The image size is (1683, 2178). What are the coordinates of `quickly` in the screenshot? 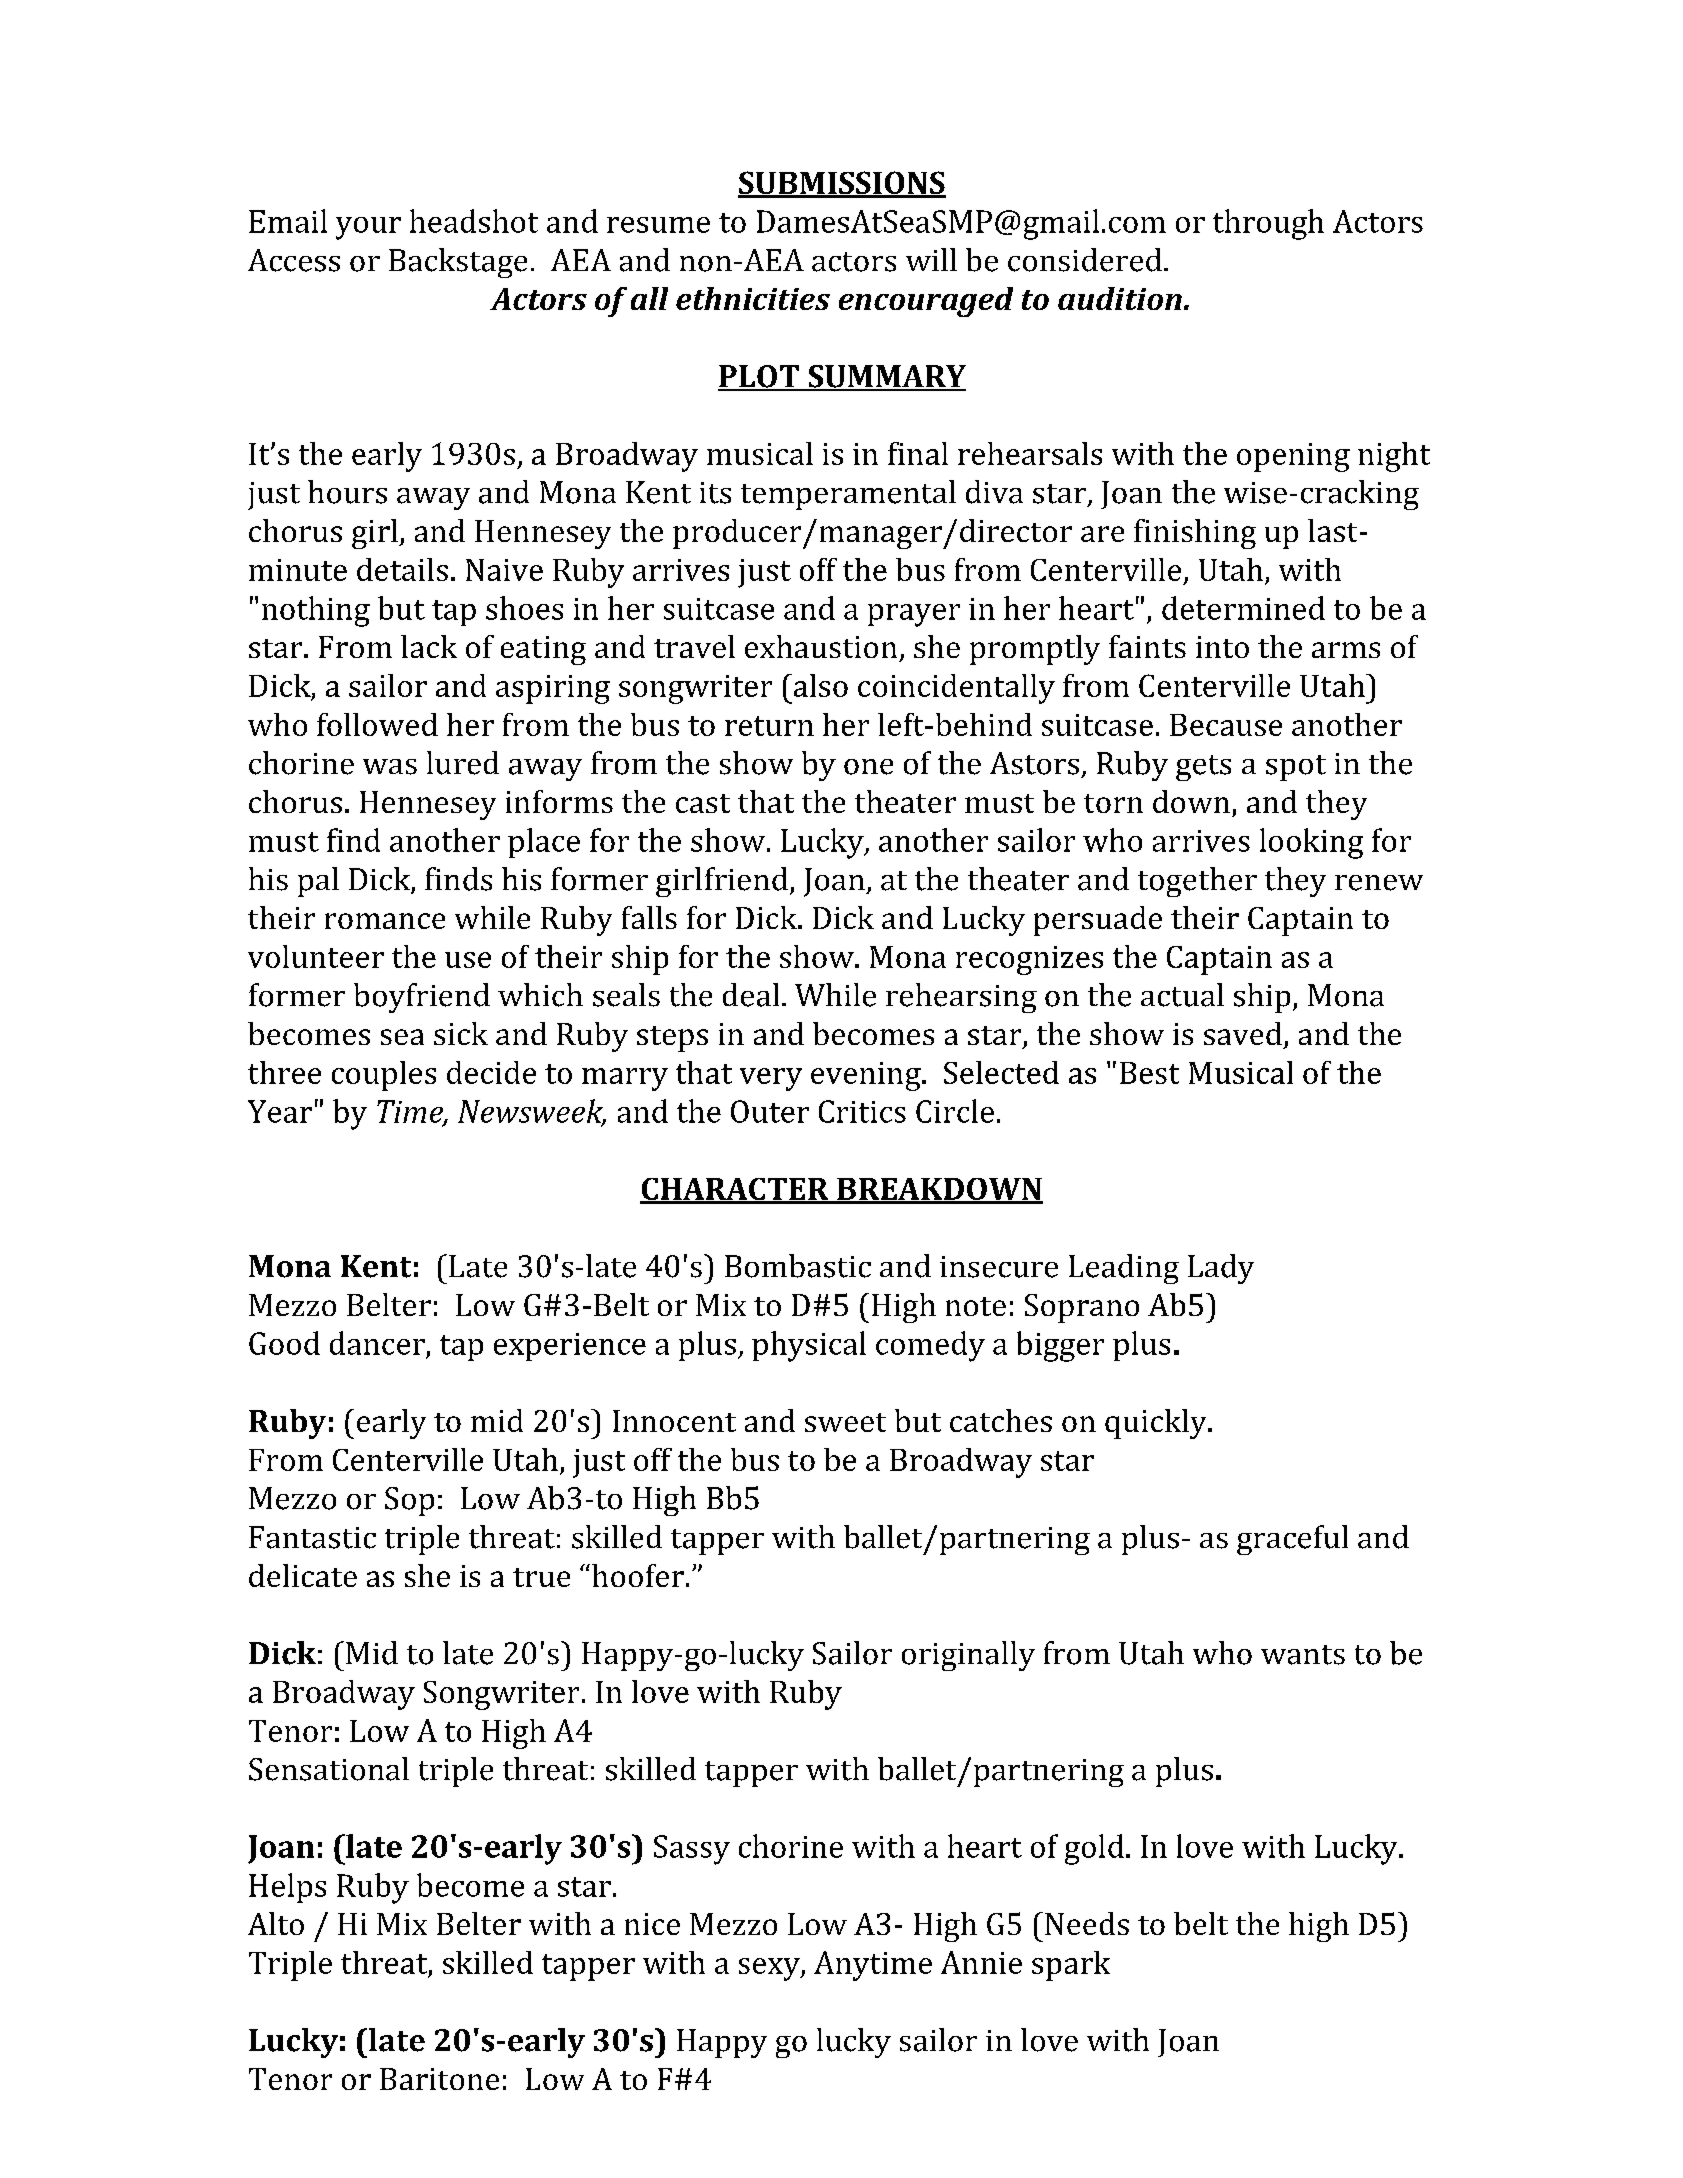 It's located at (1157, 1424).
